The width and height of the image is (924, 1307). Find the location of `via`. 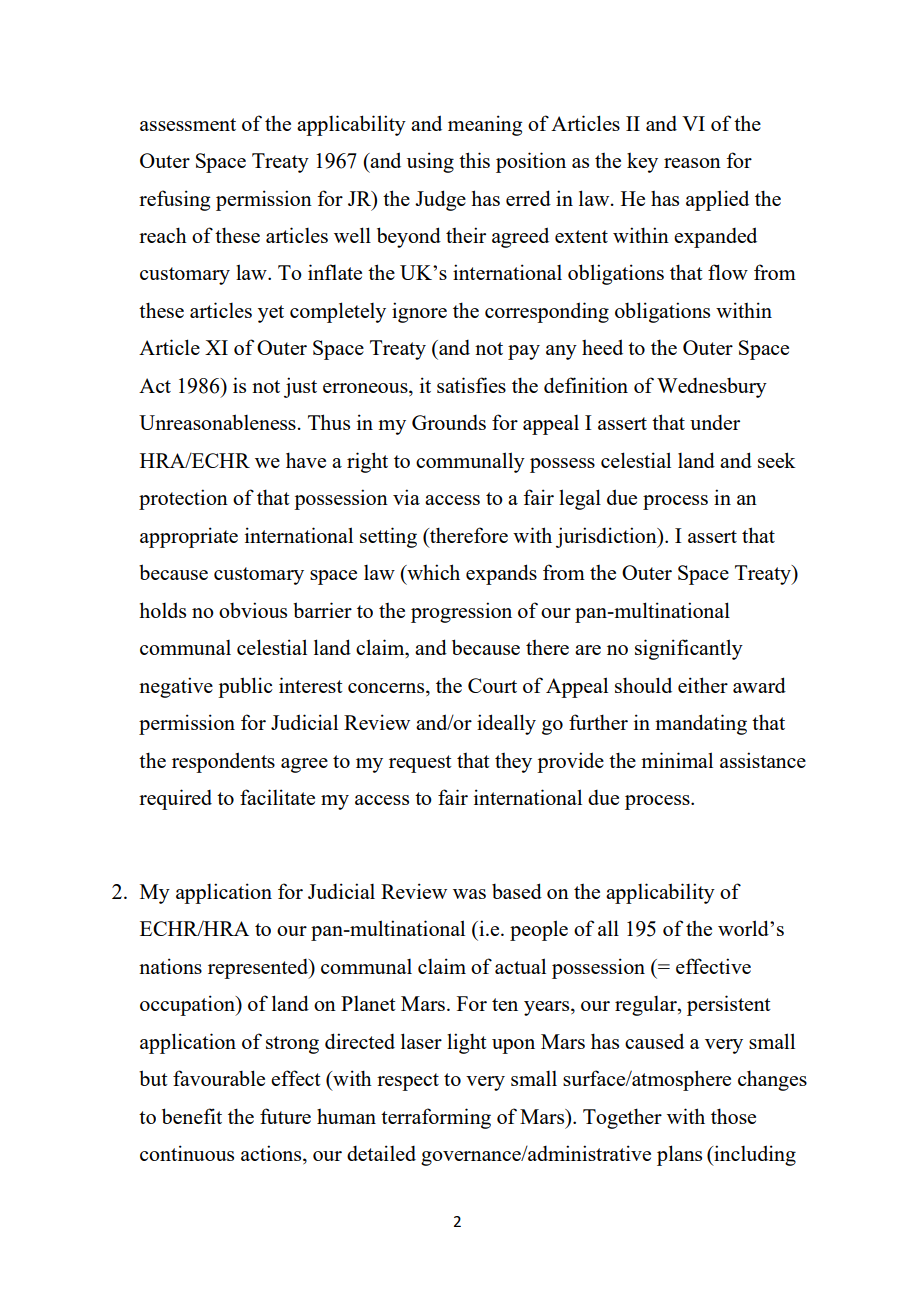

via is located at coordinates (406, 497).
